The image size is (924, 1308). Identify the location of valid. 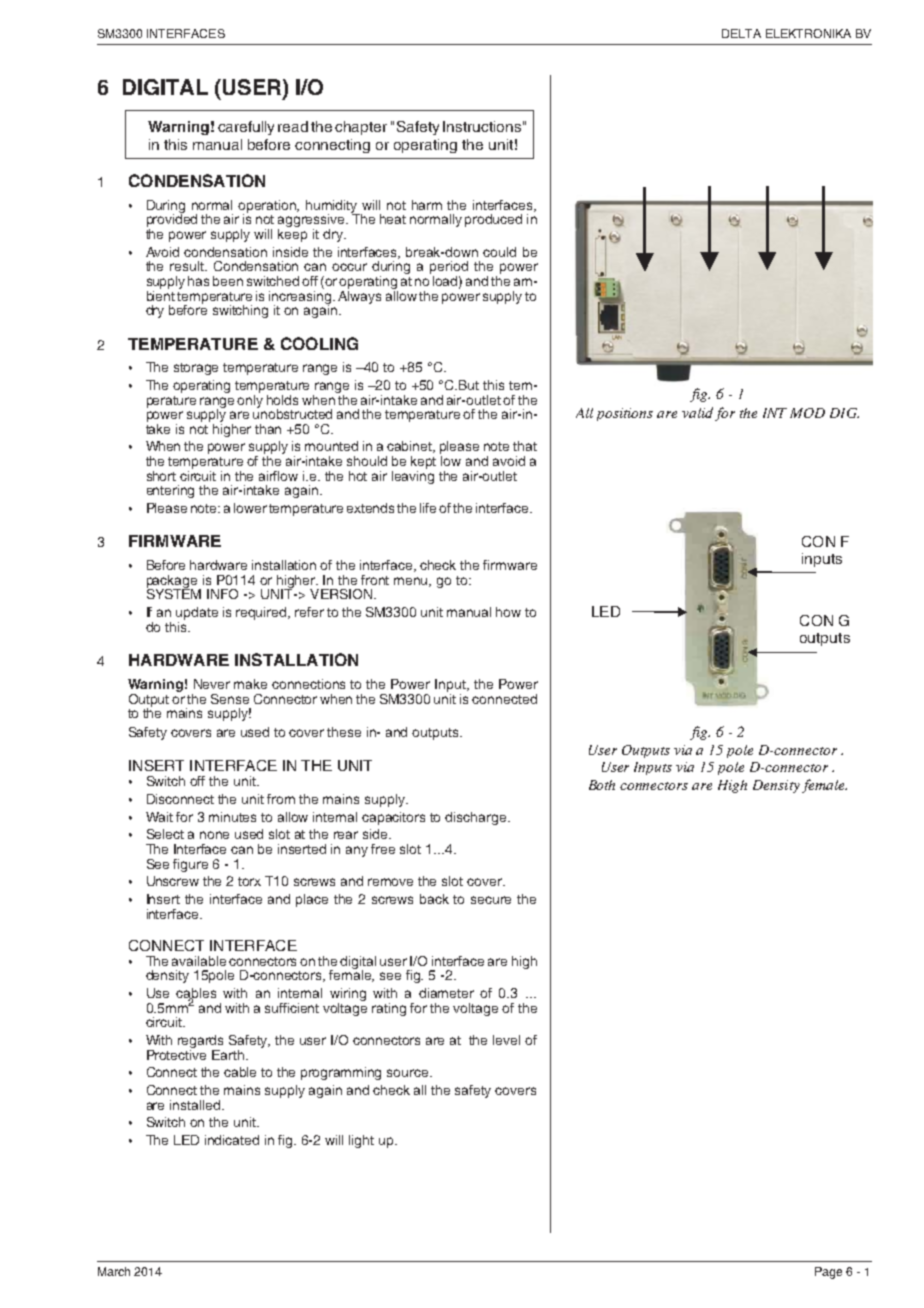
(697, 412).
